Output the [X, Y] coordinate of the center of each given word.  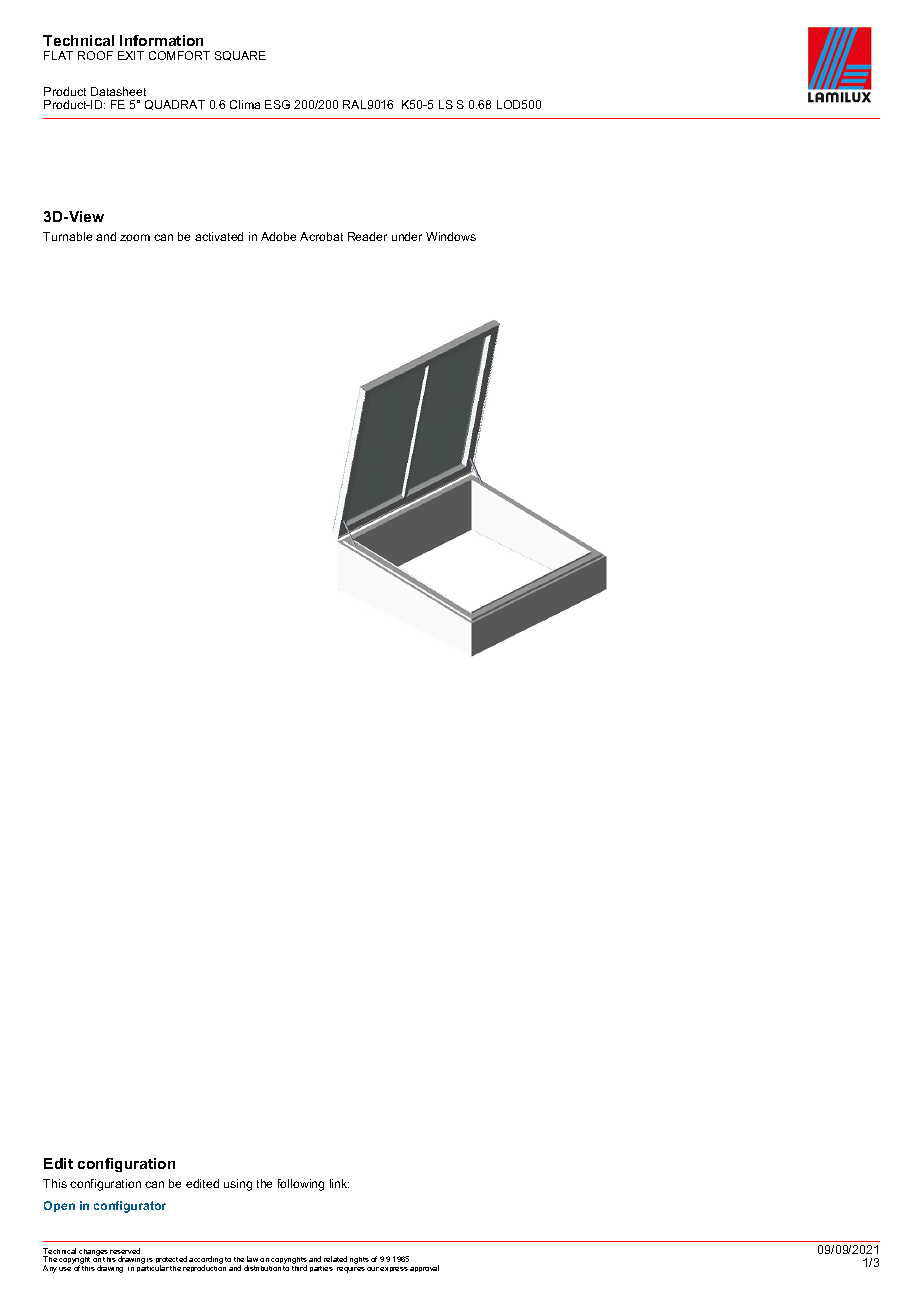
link [339, 1183]
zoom [135, 237]
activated [219, 236]
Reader [367, 236]
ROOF [95, 55]
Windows [451, 236]
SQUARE [240, 56]
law [252, 1259]
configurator [130, 1207]
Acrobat [321, 236]
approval [424, 1268]
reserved [125, 1252]
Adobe [278, 236]
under [407, 236]
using [238, 1185]
